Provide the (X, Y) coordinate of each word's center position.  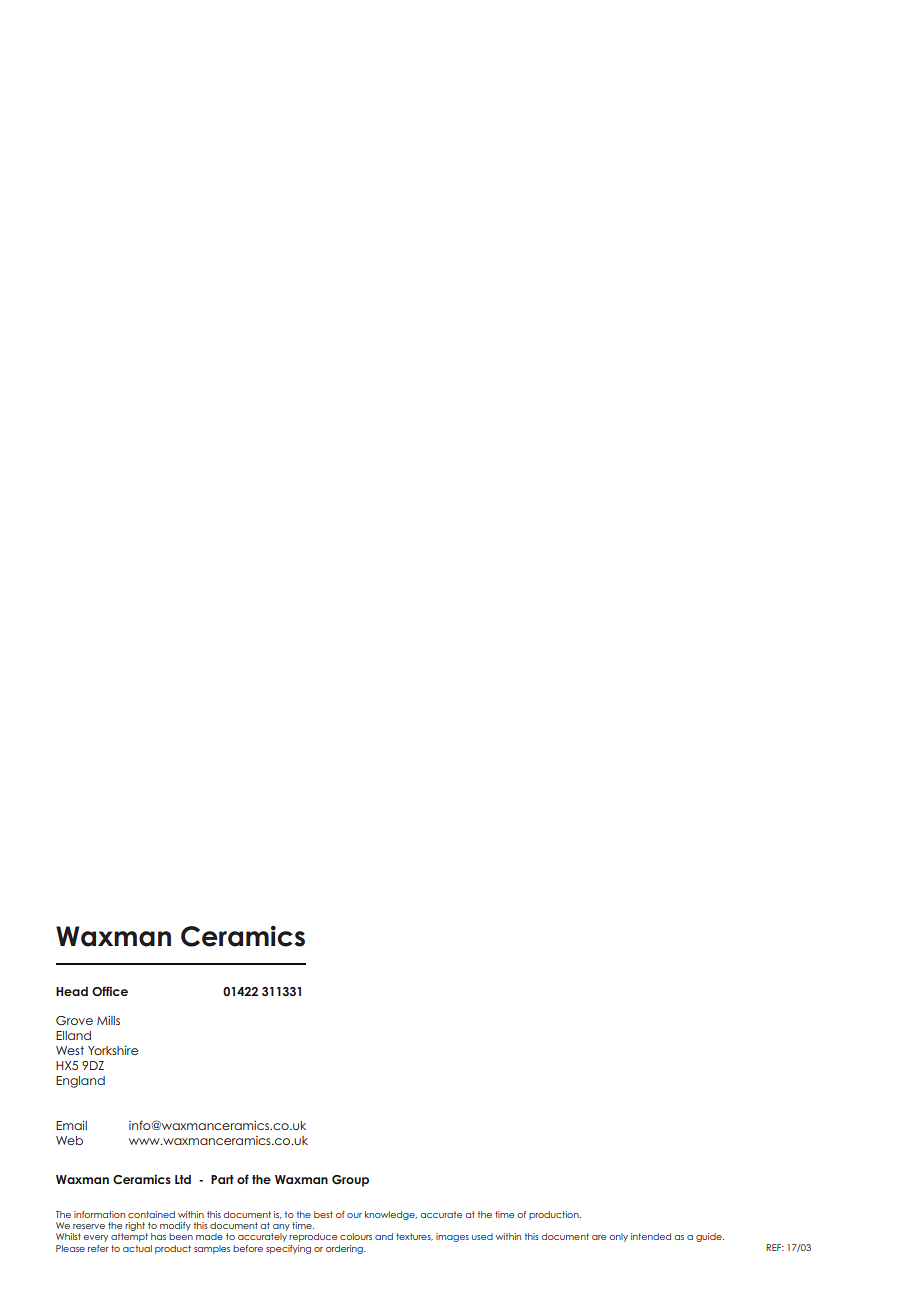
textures (414, 1237)
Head (72, 991)
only (618, 1237)
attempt (129, 1237)
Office (110, 991)
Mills (108, 1020)
